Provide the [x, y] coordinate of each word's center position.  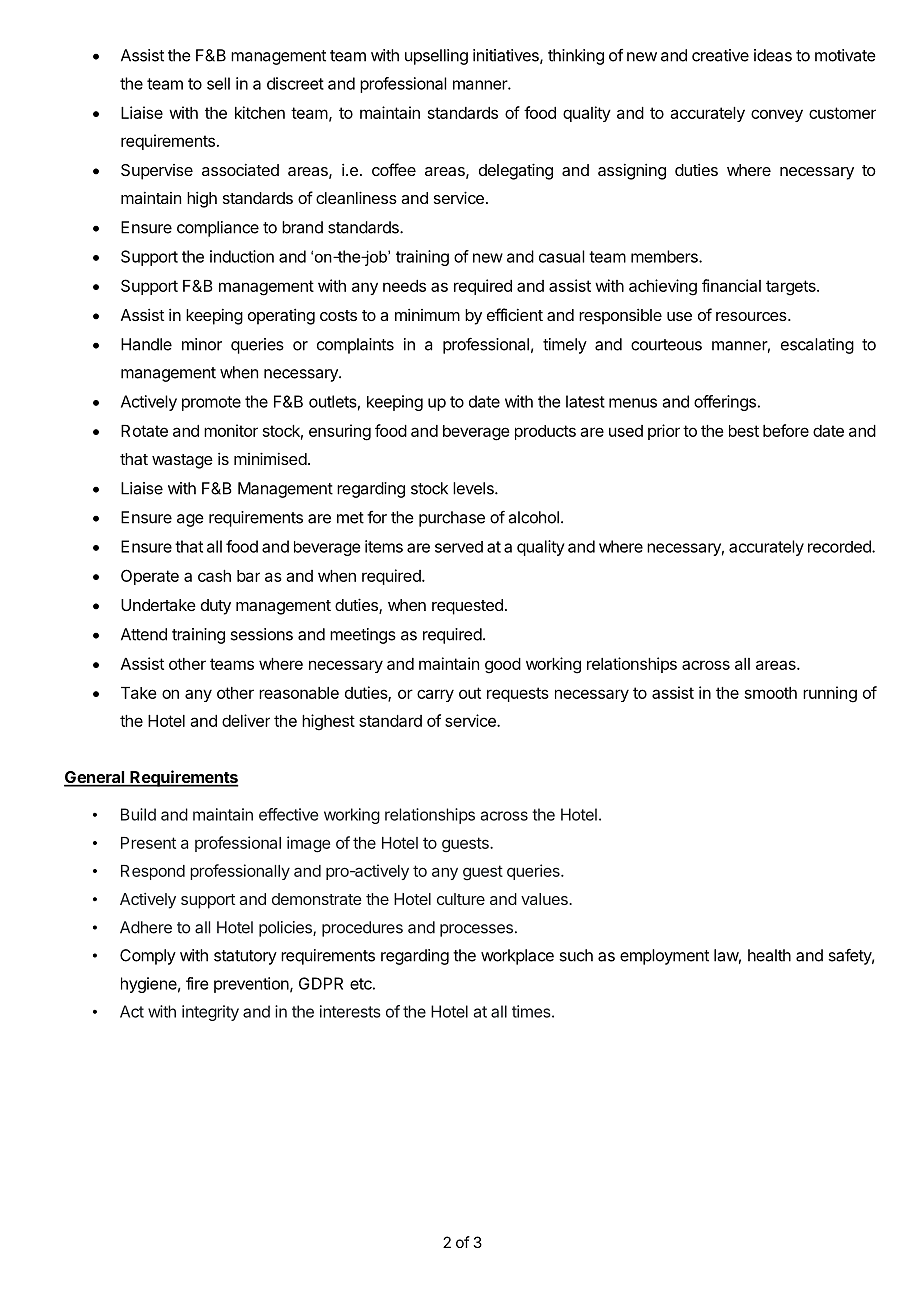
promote [211, 403]
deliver [246, 720]
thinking [576, 57]
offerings [725, 403]
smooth [771, 693]
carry [435, 695]
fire [197, 983]
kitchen [260, 112]
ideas [773, 55]
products [545, 432]
